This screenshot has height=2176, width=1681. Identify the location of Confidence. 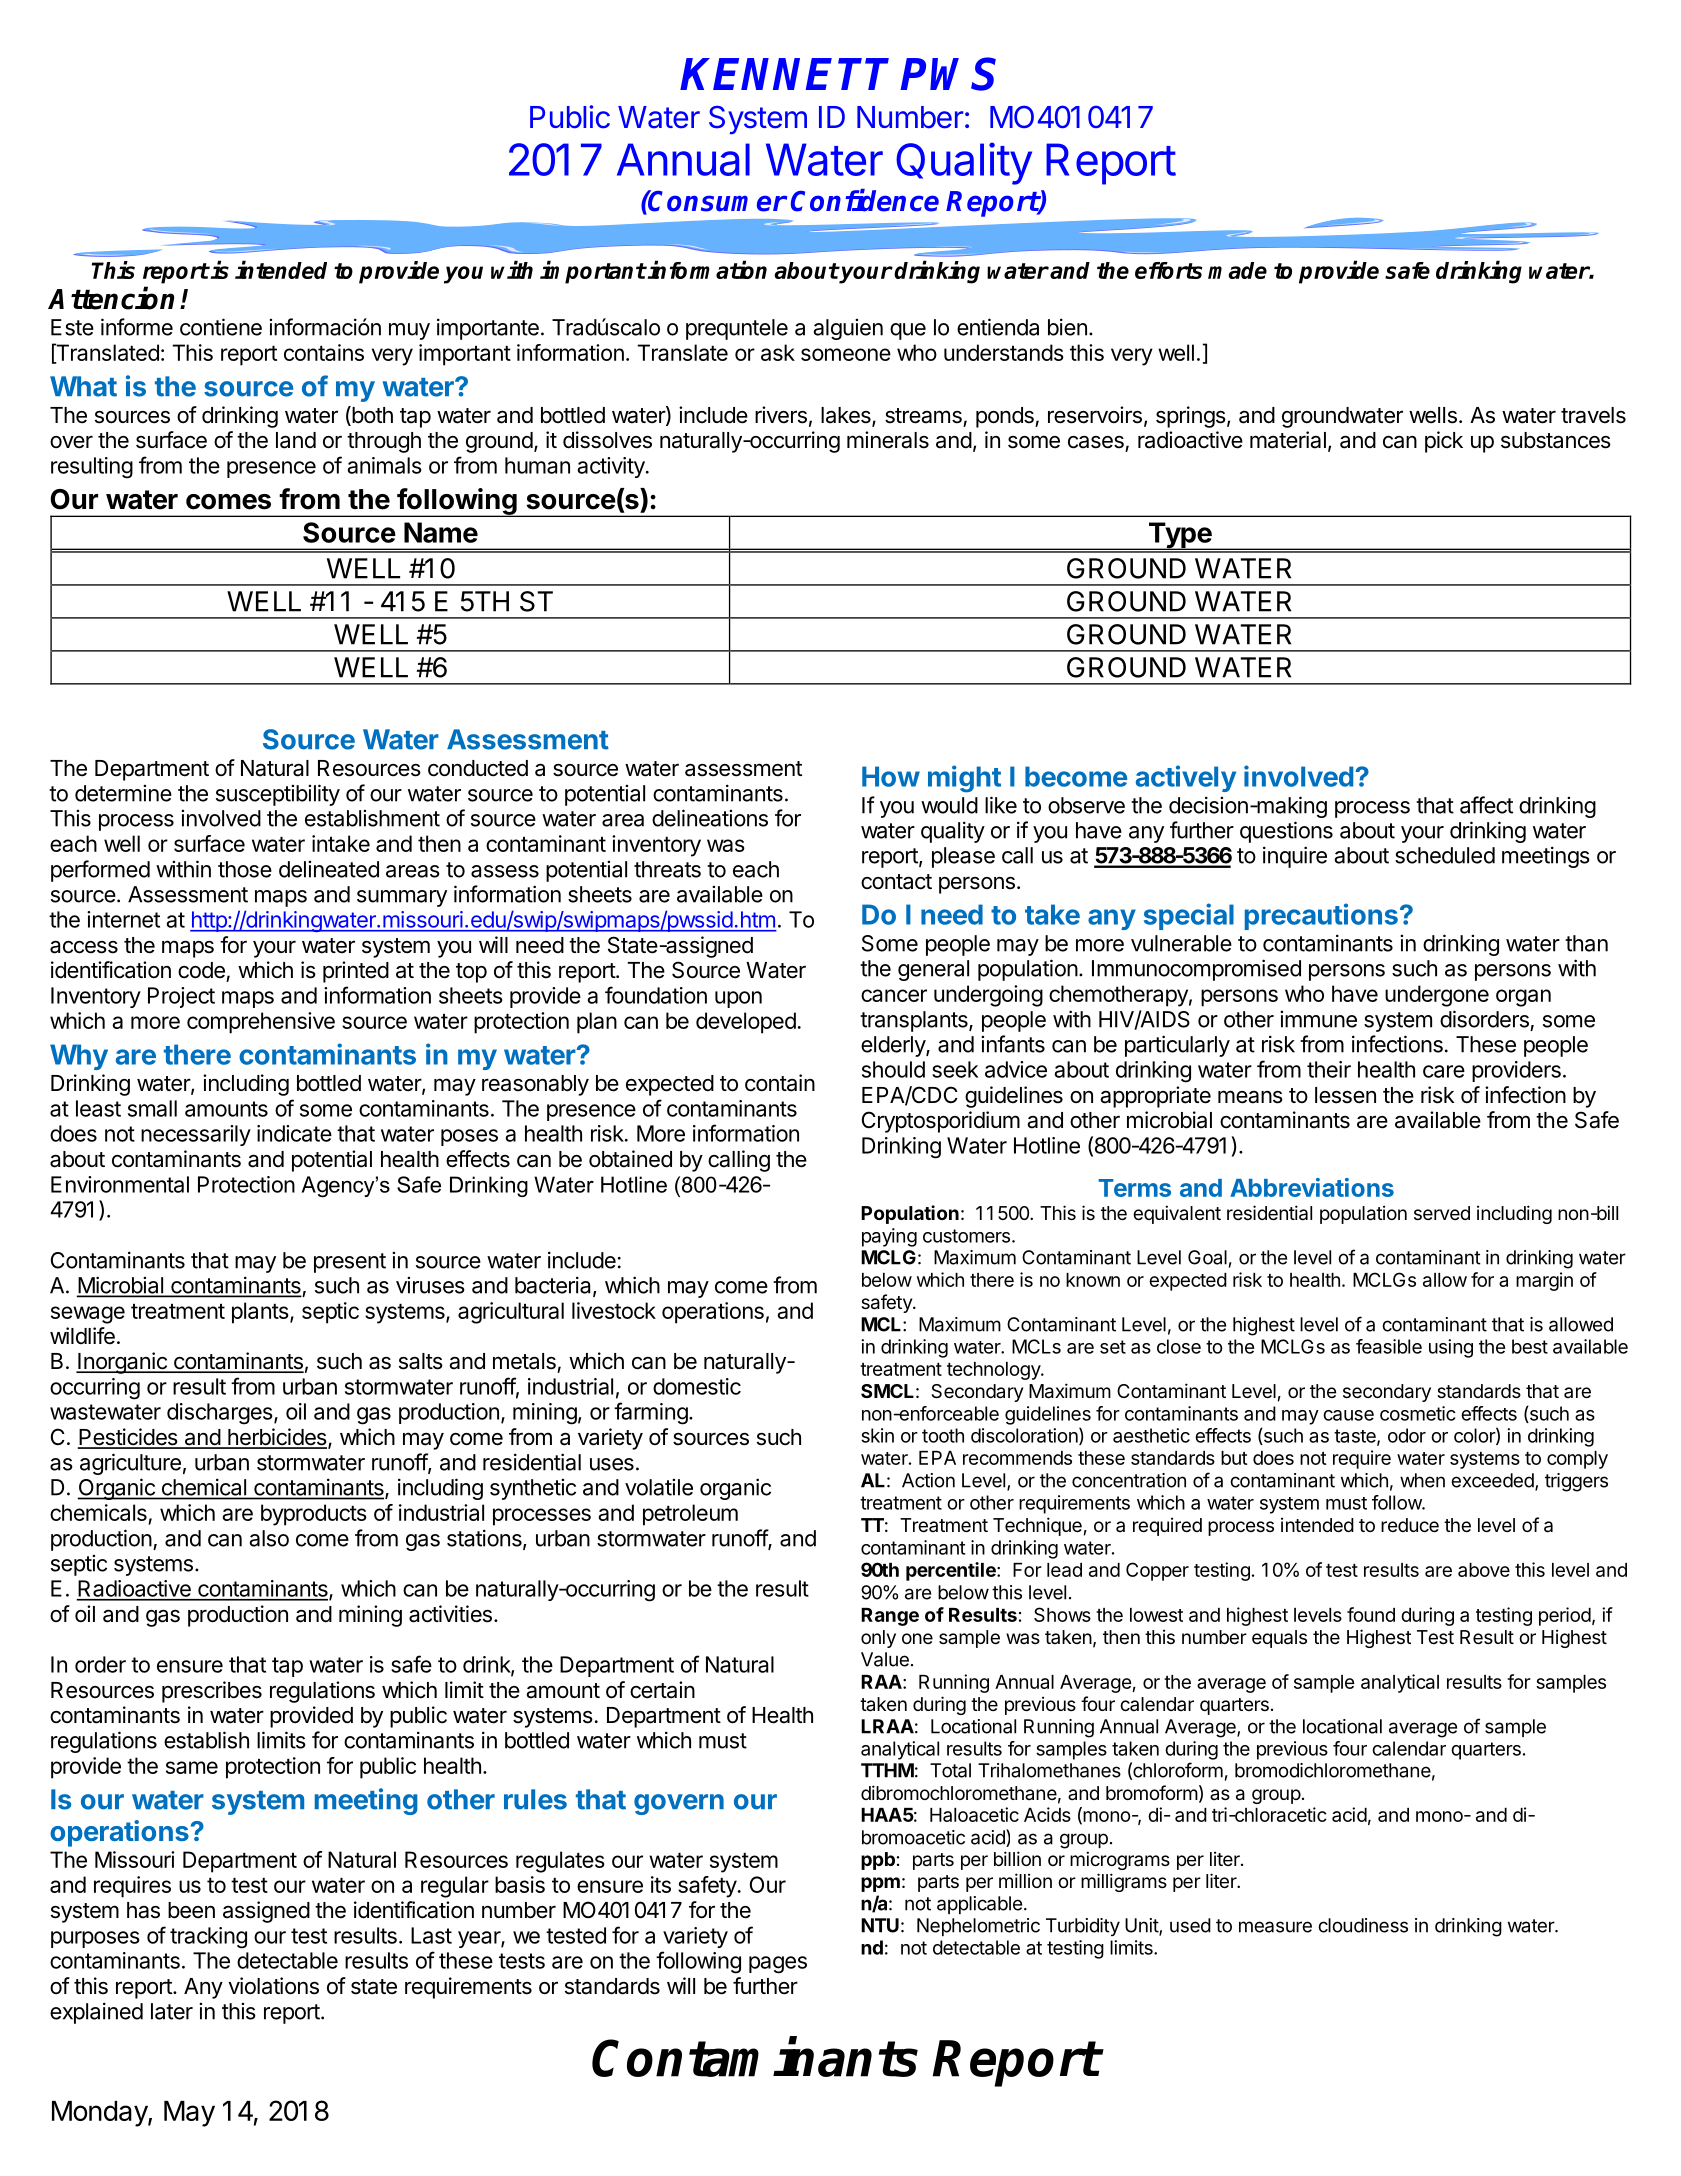
(865, 200).
